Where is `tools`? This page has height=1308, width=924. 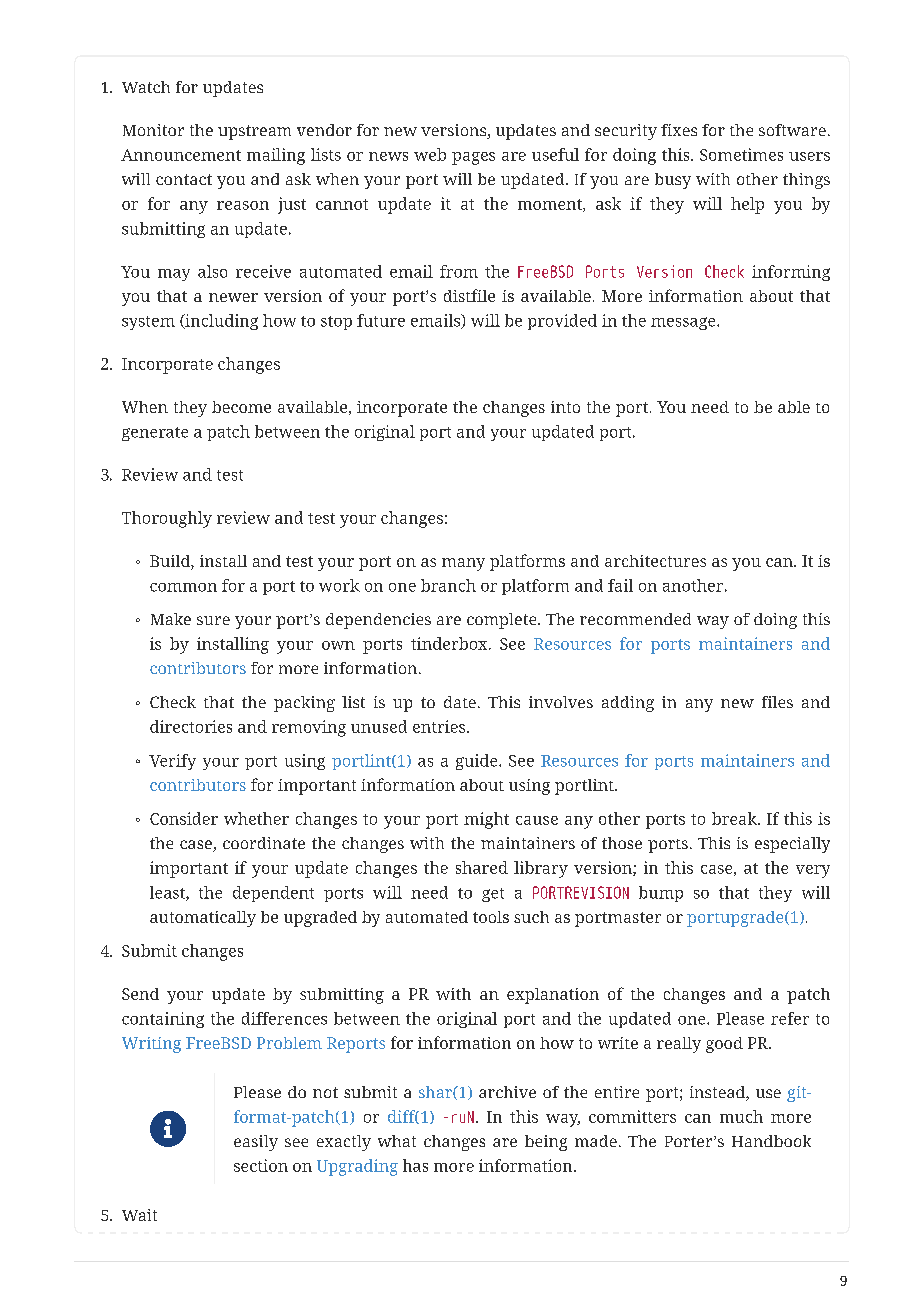
tools is located at coordinates (491, 917).
